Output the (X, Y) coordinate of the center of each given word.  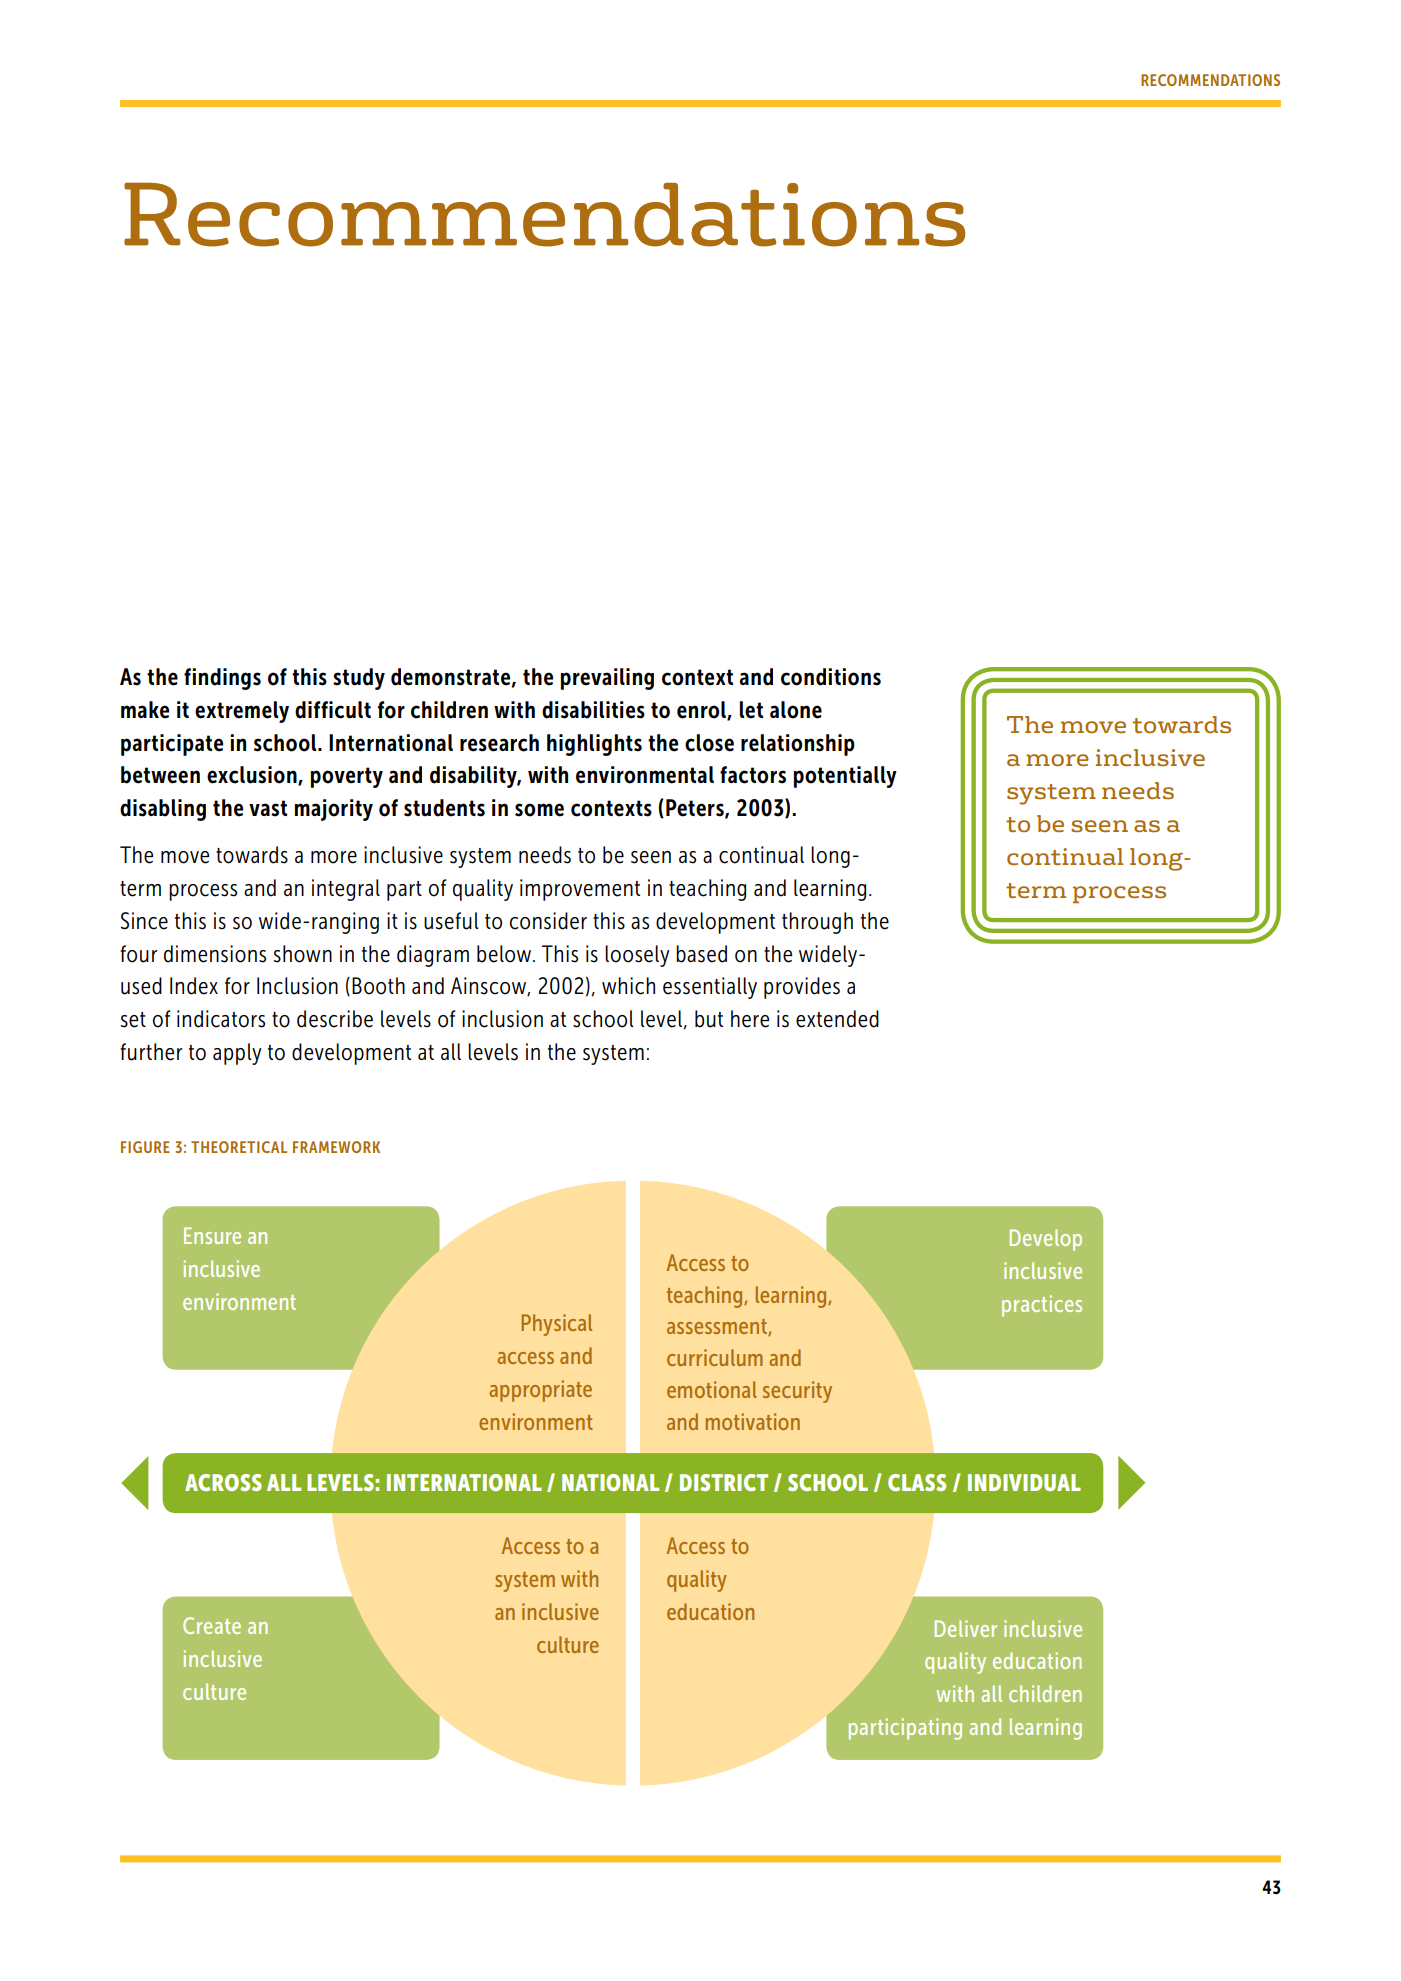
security (797, 1392)
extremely (242, 712)
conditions (831, 677)
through (817, 923)
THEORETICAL (239, 1147)
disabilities (593, 710)
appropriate (541, 1391)
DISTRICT (724, 1482)
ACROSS (223, 1482)
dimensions (215, 954)
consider (548, 921)
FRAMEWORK (336, 1147)
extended (837, 1019)
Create (212, 1625)
